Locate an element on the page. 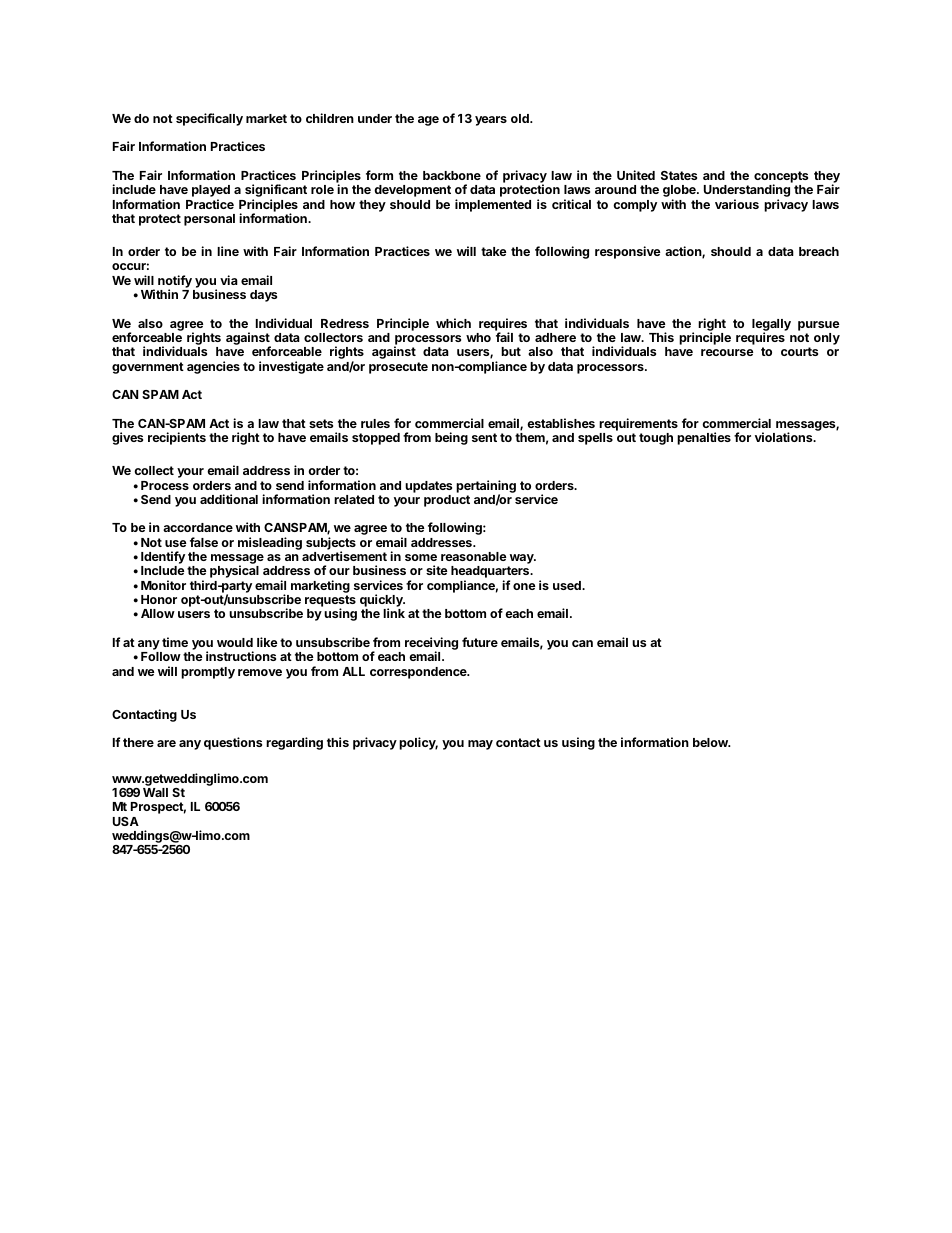 The height and width of the document is (1233, 952). Wall is located at coordinates (155, 792).
